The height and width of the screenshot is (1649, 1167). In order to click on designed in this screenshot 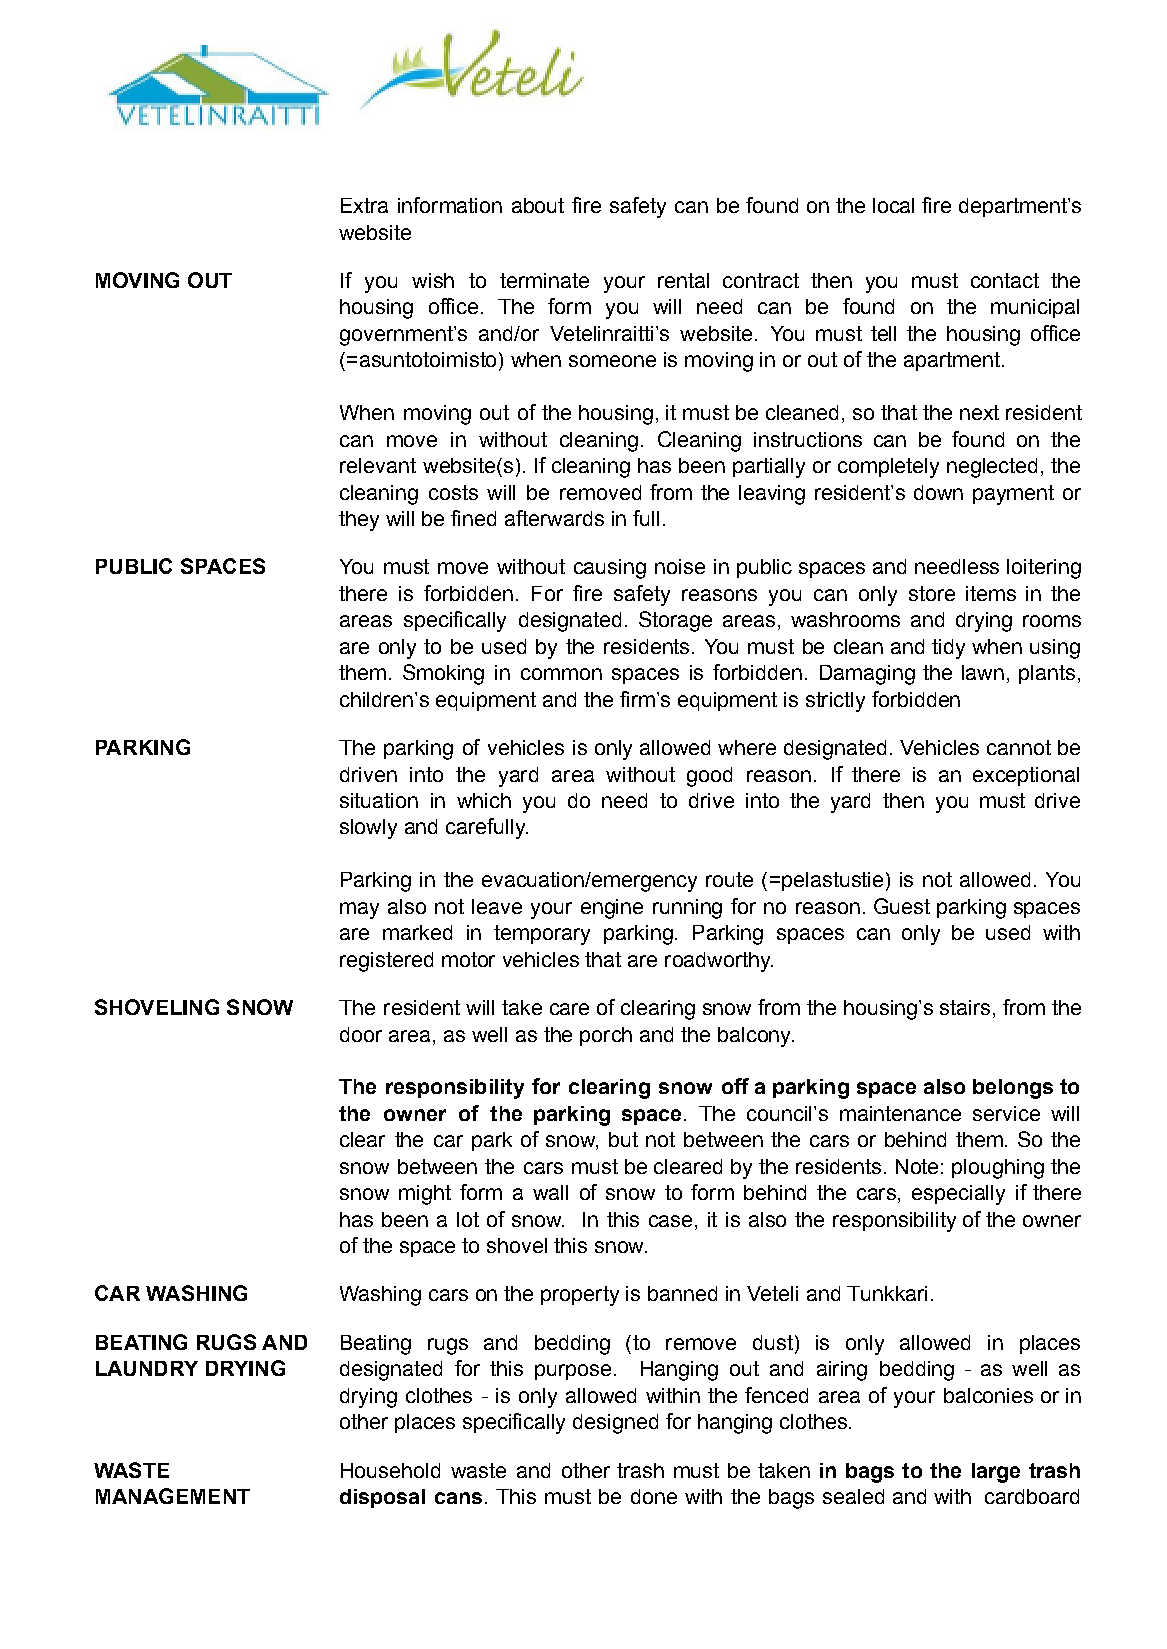, I will do `click(615, 1424)`.
